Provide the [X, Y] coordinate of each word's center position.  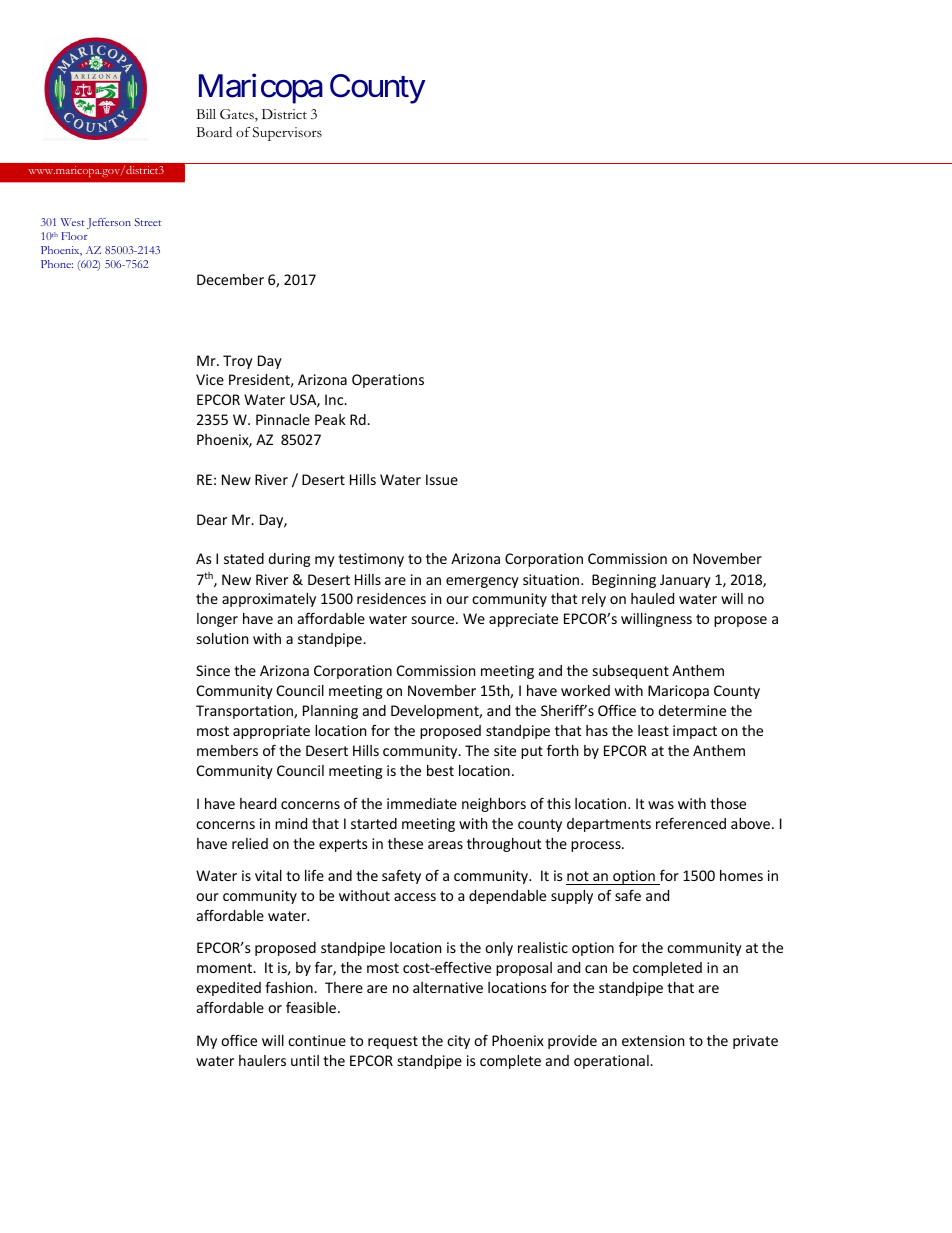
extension [653, 1040]
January [685, 581]
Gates [238, 115]
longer [217, 620]
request [393, 1042]
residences [391, 598]
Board [214, 132]
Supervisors [287, 134]
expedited [228, 989]
